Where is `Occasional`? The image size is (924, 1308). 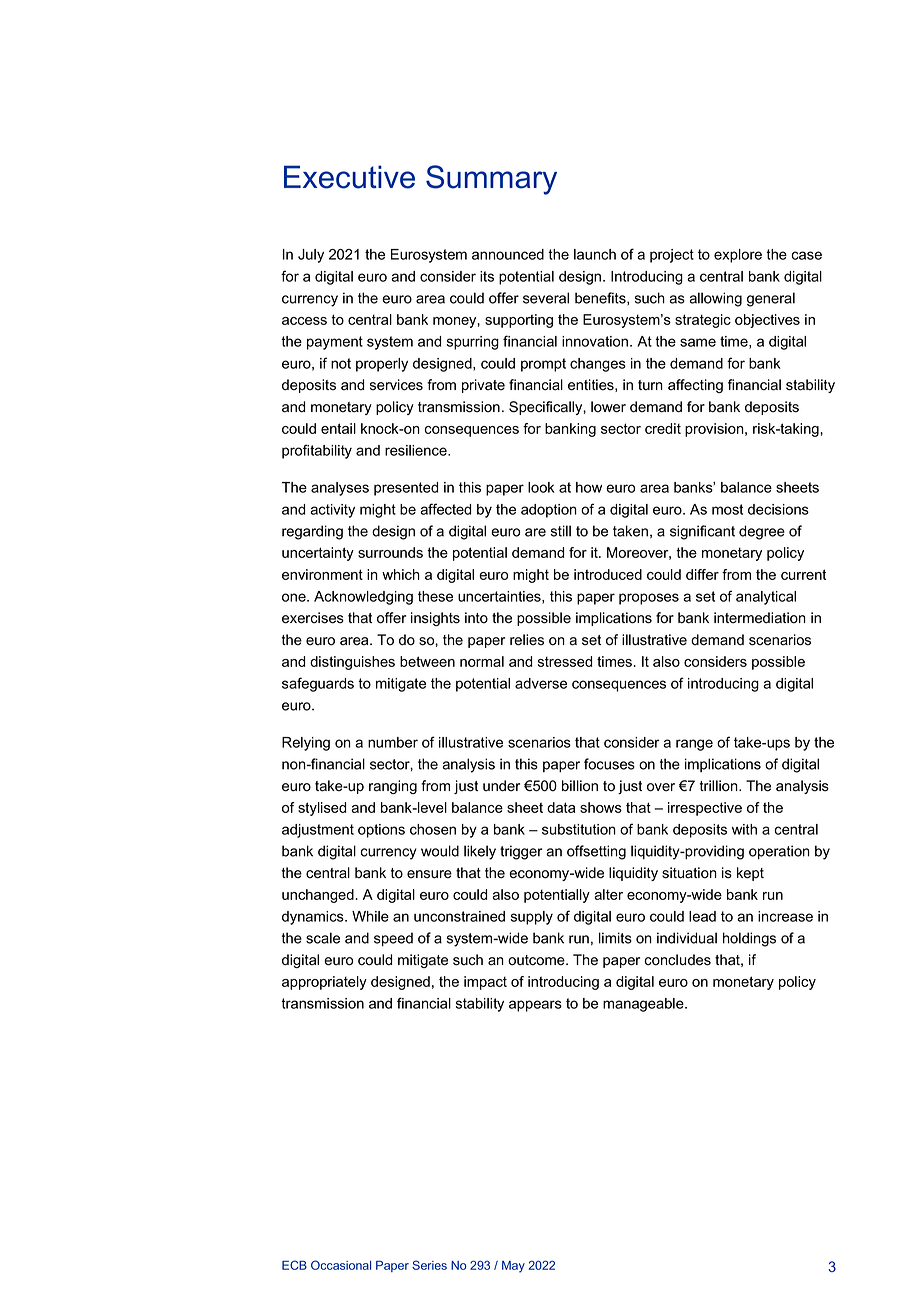
Occasional is located at coordinates (341, 1265).
